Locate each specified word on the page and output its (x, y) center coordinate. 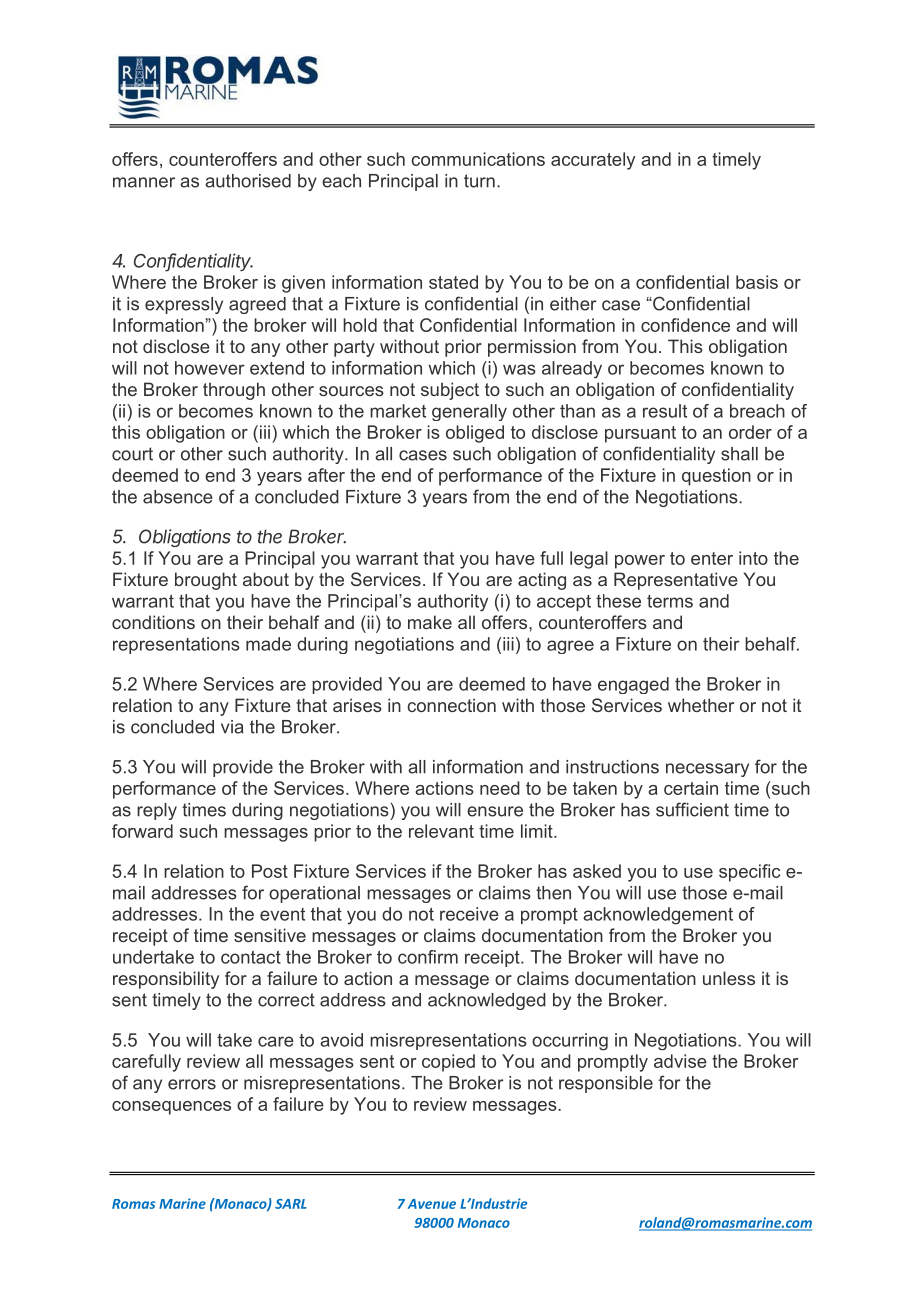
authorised (248, 181)
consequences (171, 1108)
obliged (475, 434)
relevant (441, 831)
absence (178, 497)
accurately (593, 161)
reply (157, 811)
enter (712, 558)
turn (479, 181)
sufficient (692, 809)
